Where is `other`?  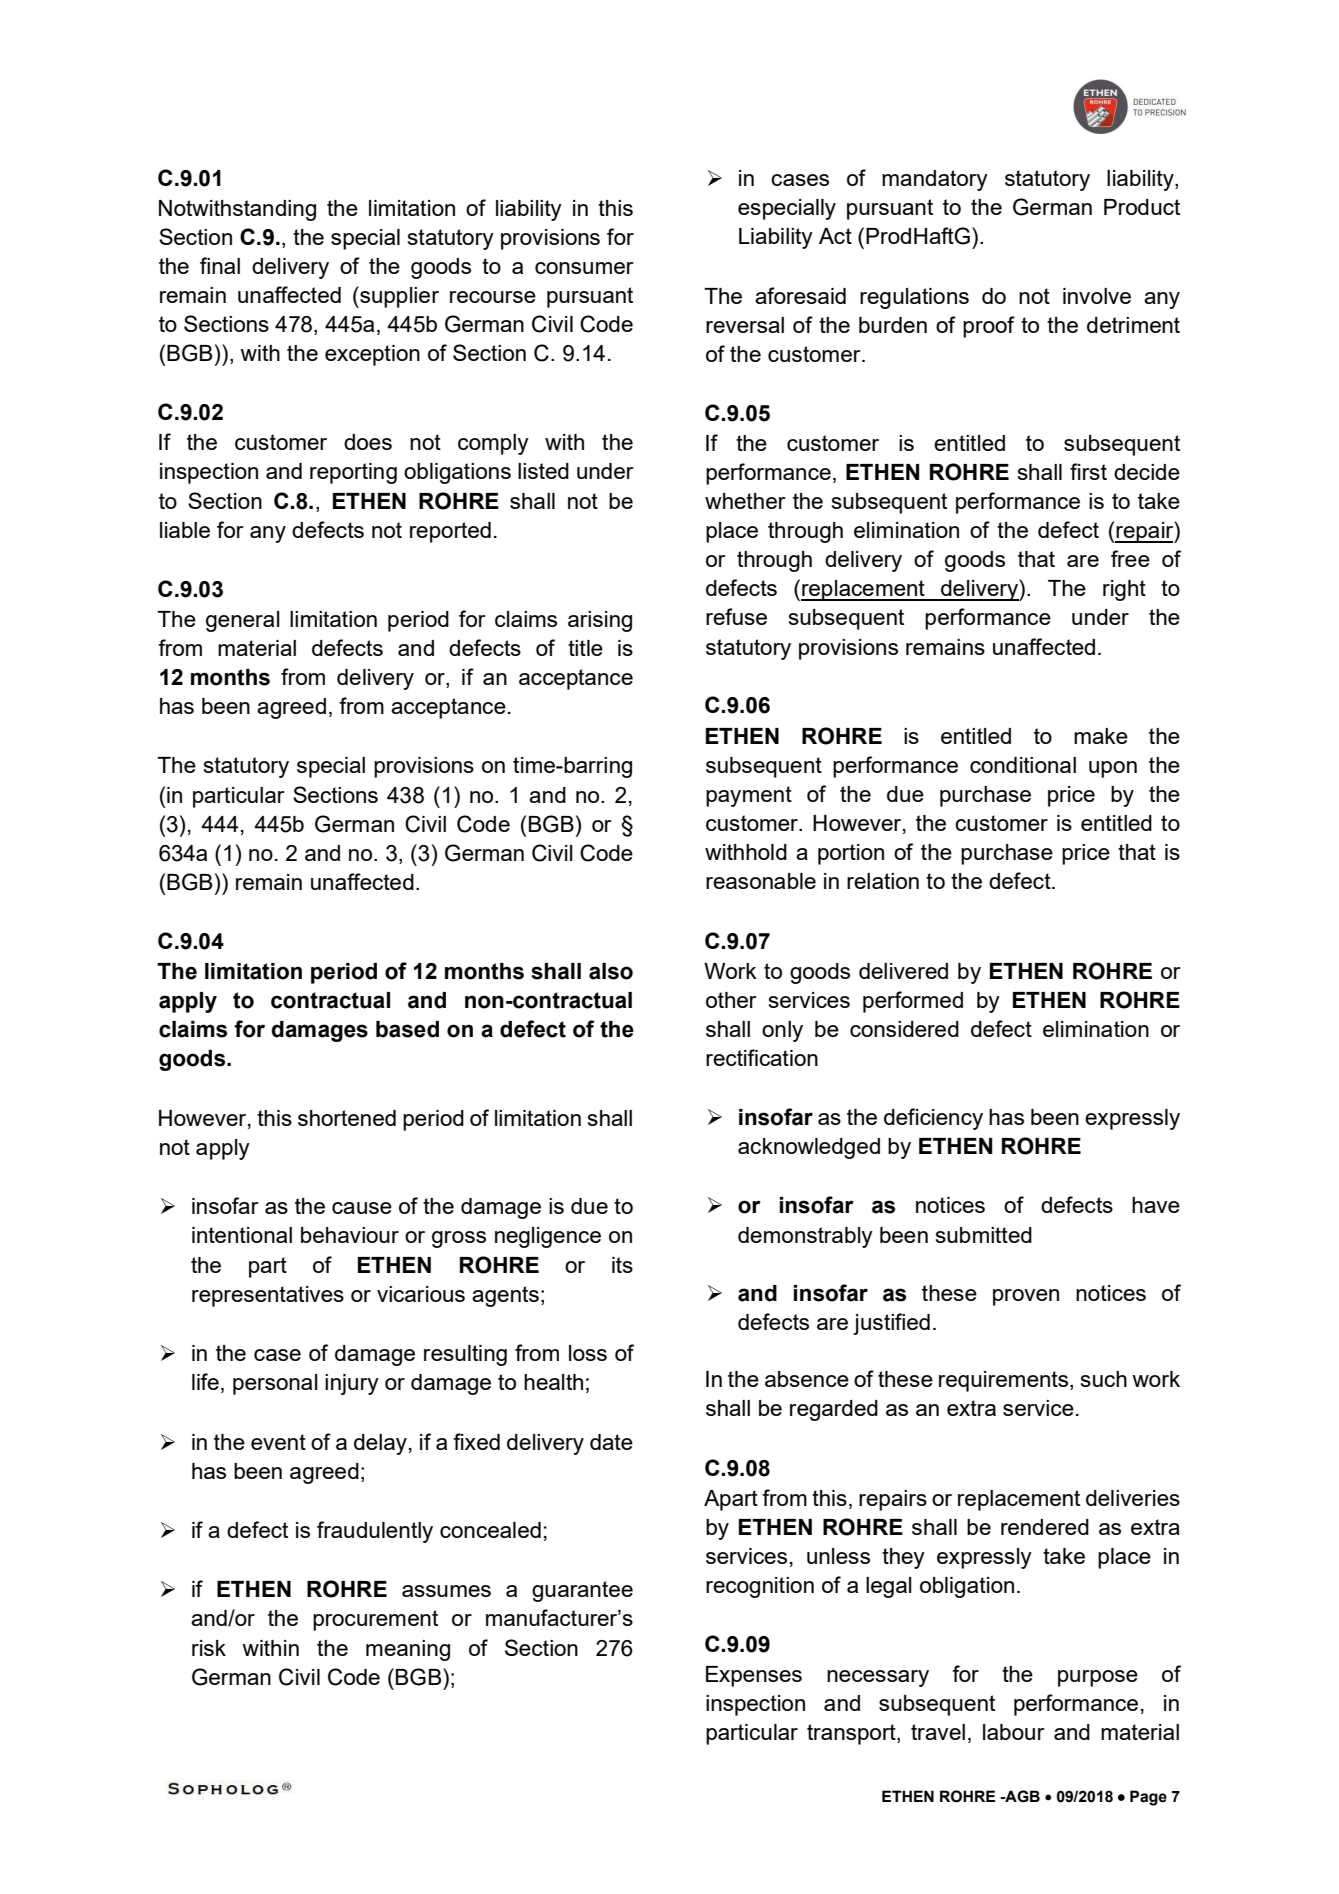 other is located at coordinates (731, 1000).
